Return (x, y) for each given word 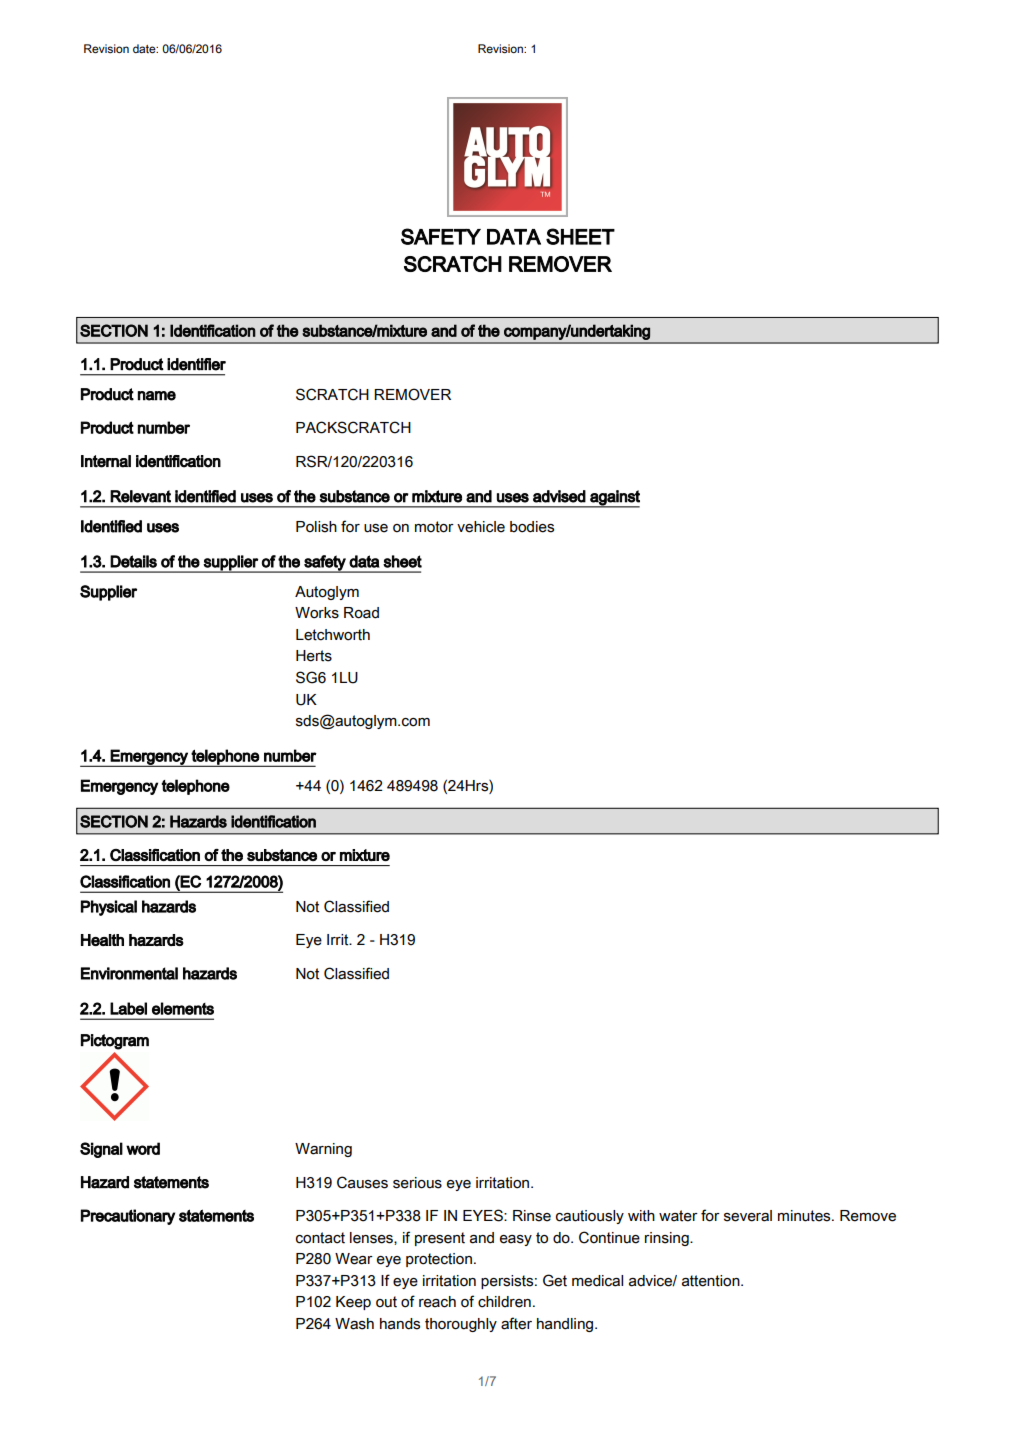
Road (361, 613)
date (145, 48)
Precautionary (128, 1217)
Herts (314, 656)
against (614, 498)
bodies (532, 527)
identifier (196, 364)
